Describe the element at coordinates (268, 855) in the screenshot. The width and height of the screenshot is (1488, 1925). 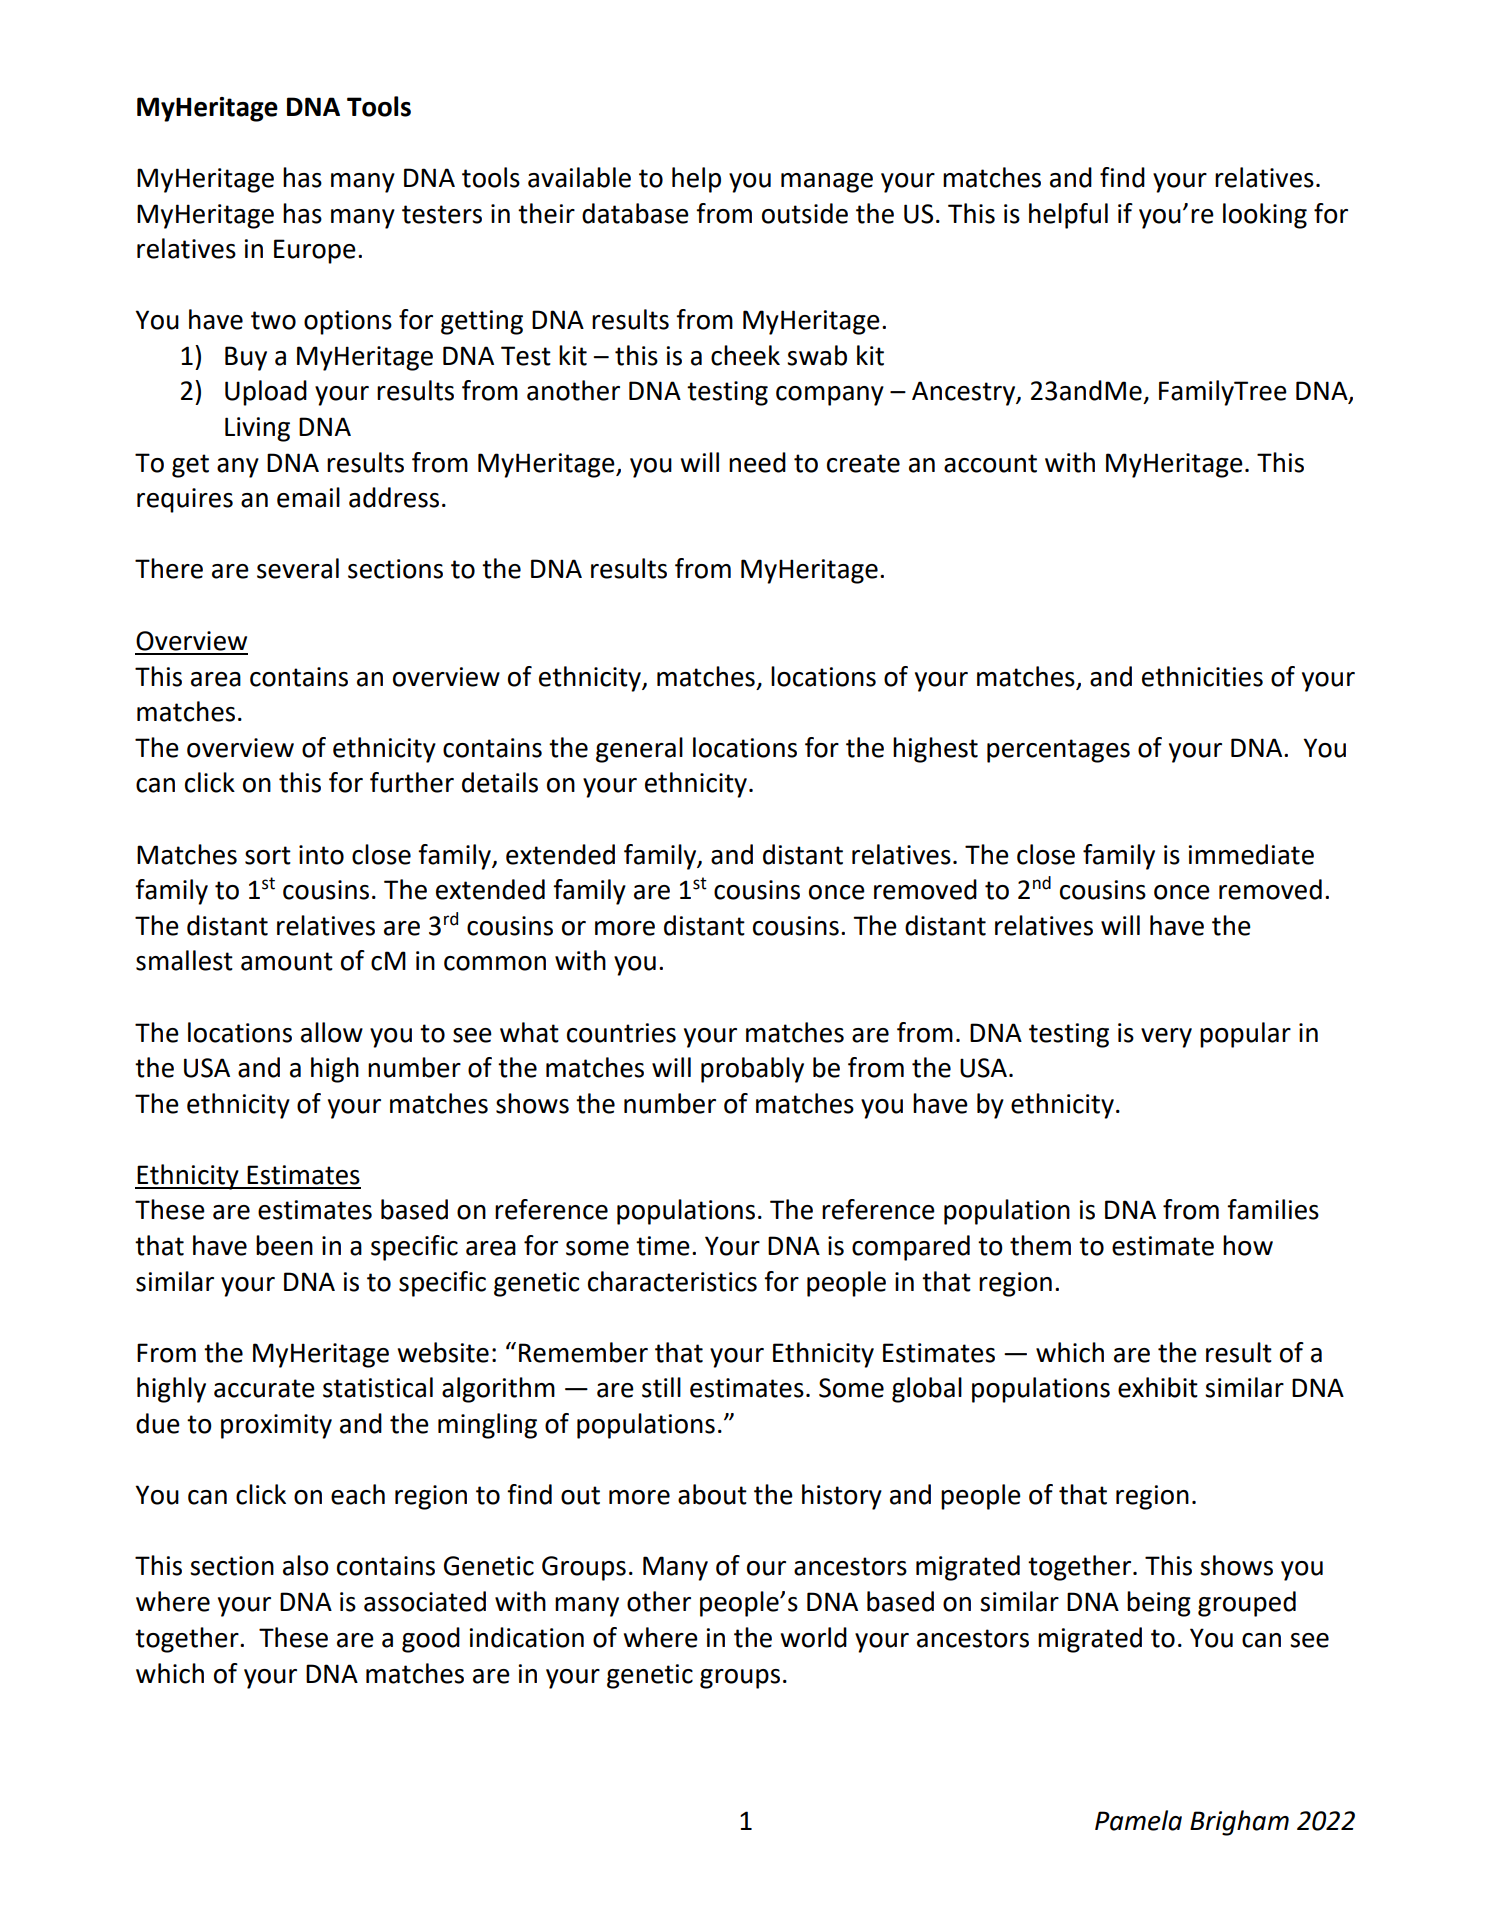
I see `sort` at that location.
